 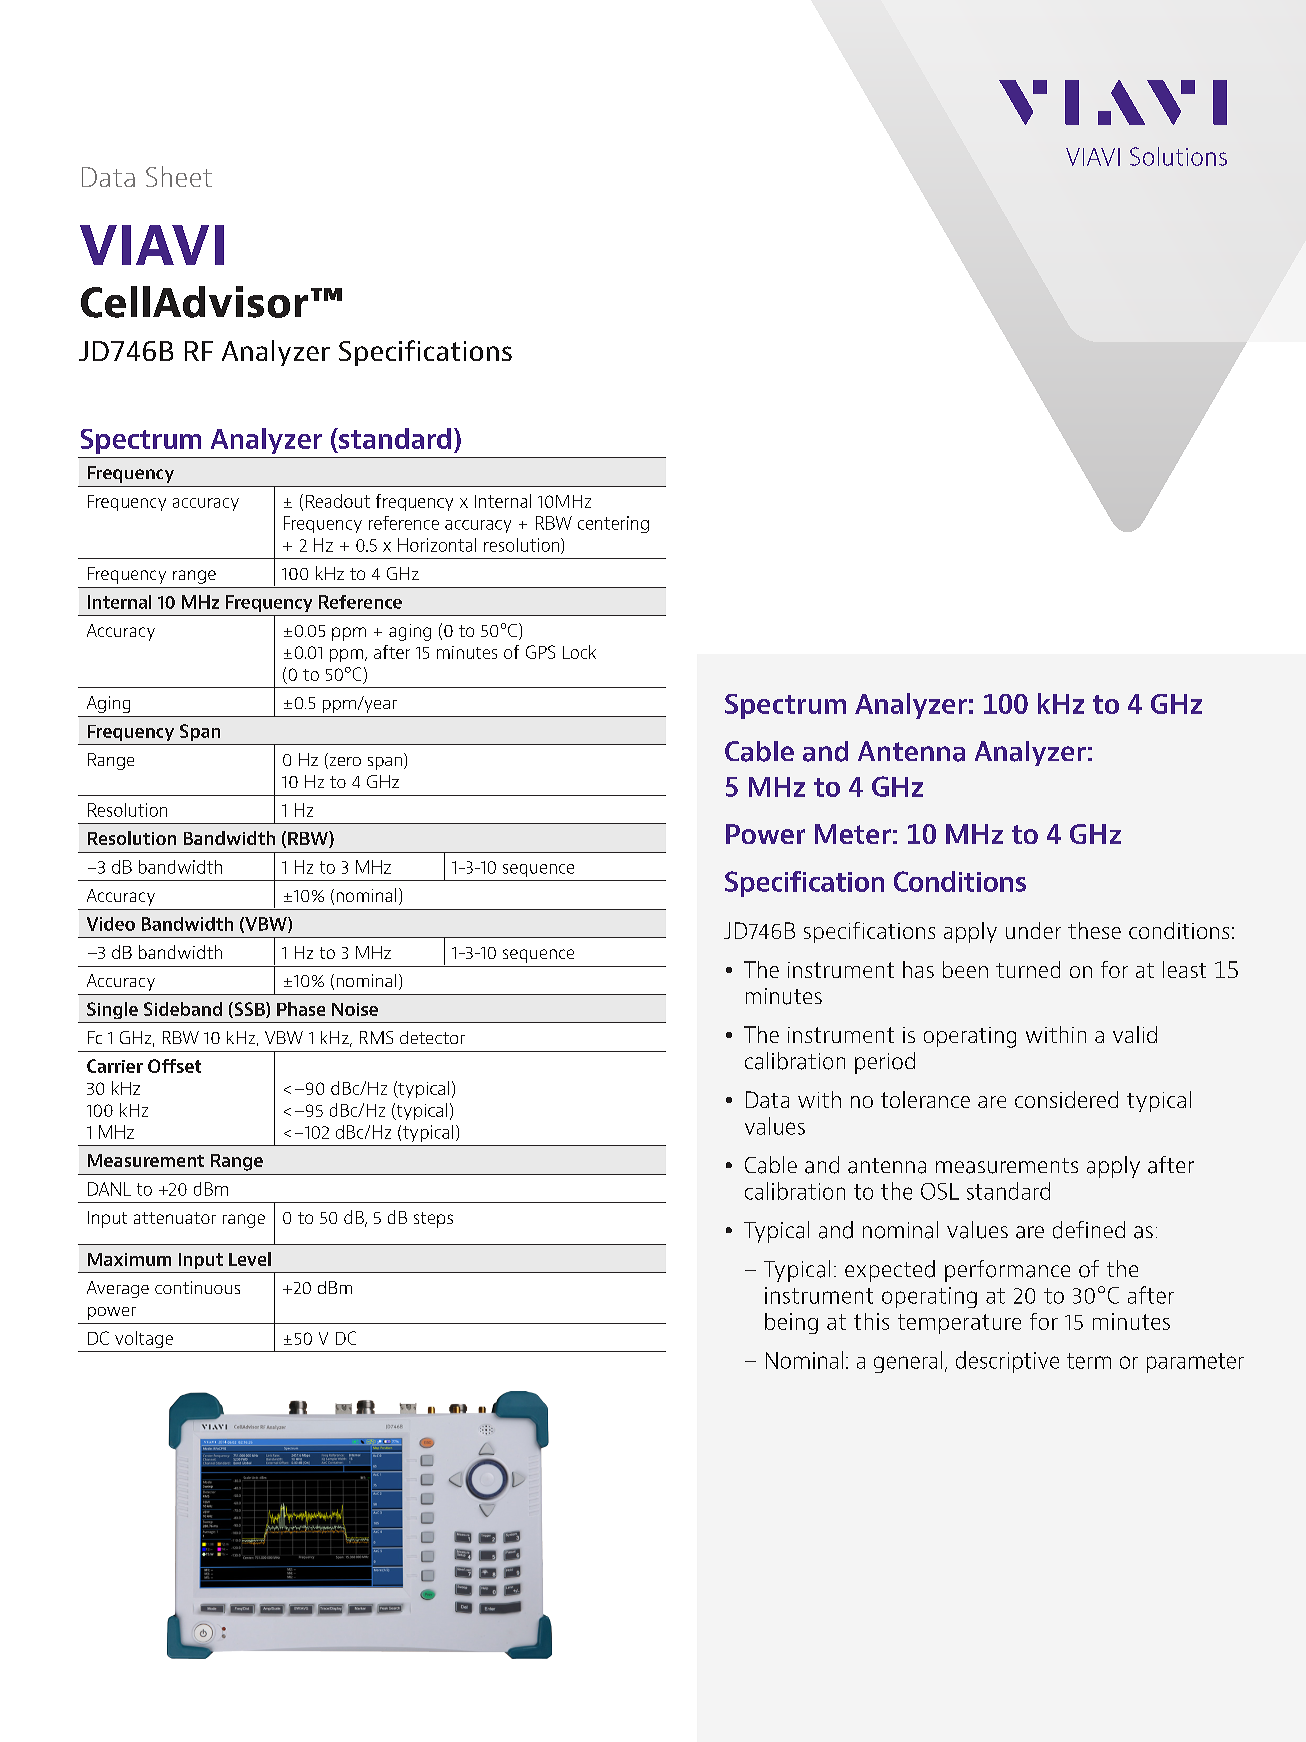 What do you see at coordinates (197, 1287) in the screenshot?
I see `continuous` at bounding box center [197, 1287].
